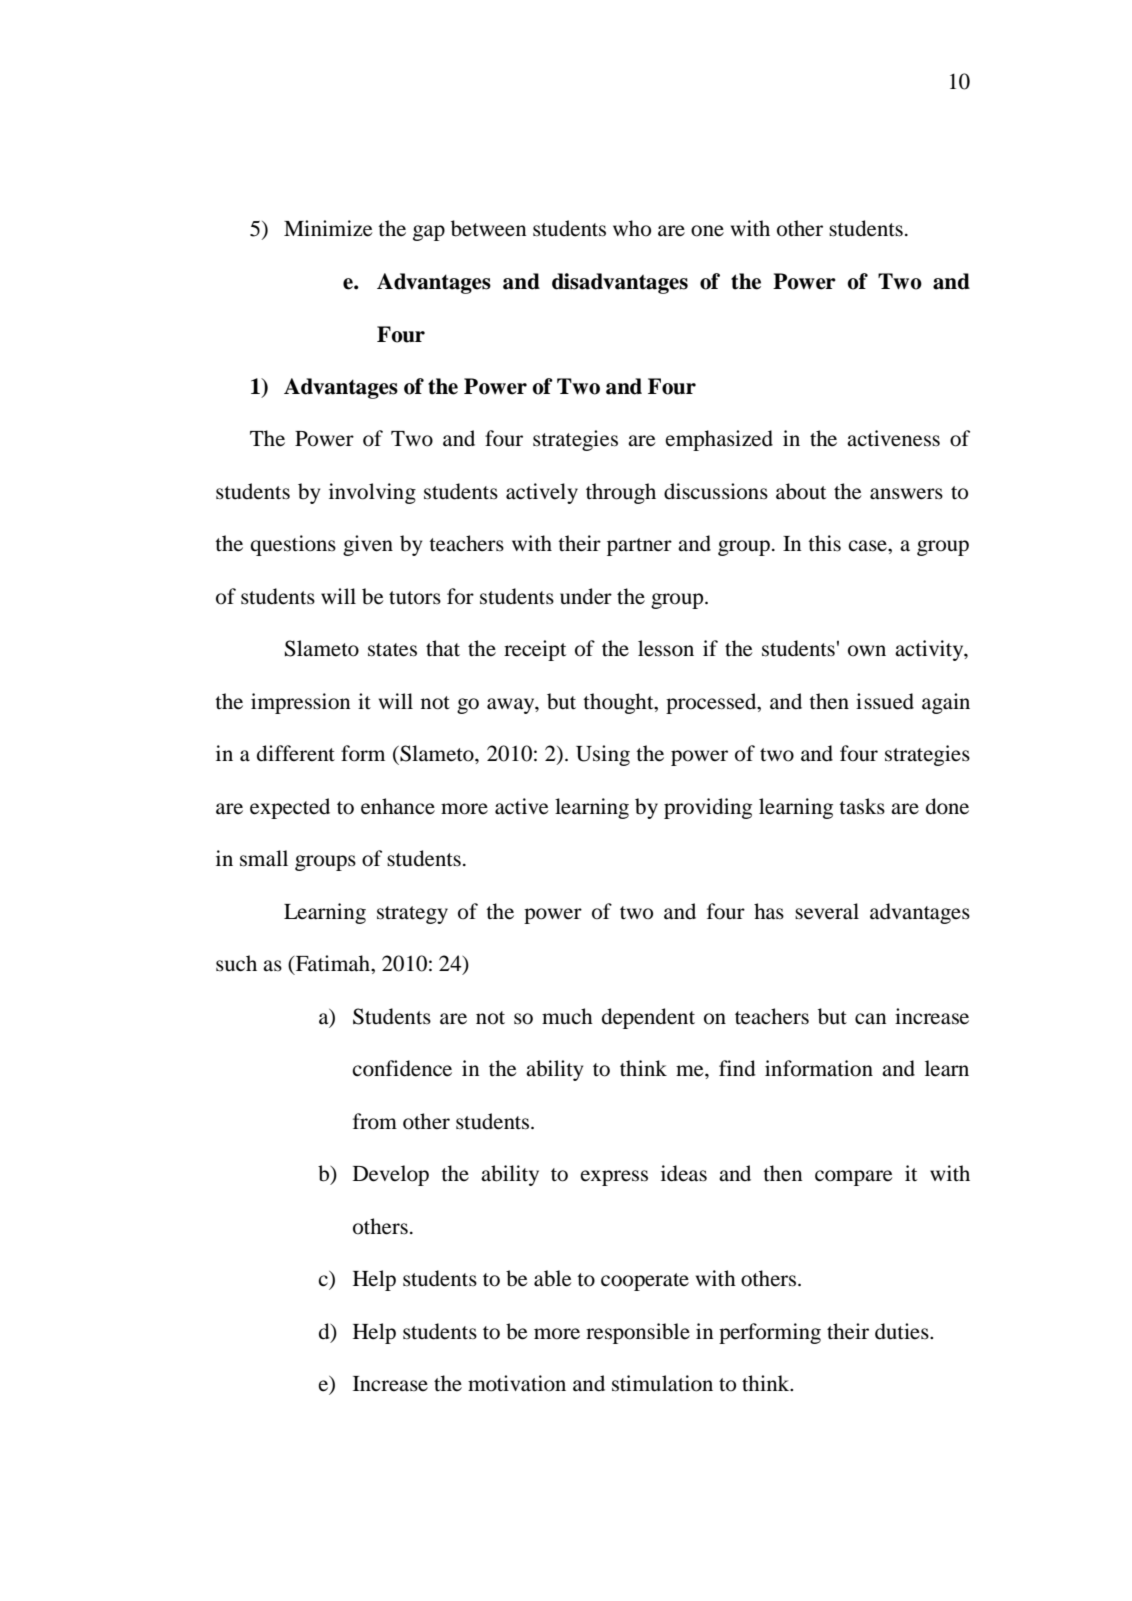 Image resolution: width=1132 pixels, height=1601 pixels. What do you see at coordinates (290, 808) in the image?
I see `expected` at bounding box center [290, 808].
